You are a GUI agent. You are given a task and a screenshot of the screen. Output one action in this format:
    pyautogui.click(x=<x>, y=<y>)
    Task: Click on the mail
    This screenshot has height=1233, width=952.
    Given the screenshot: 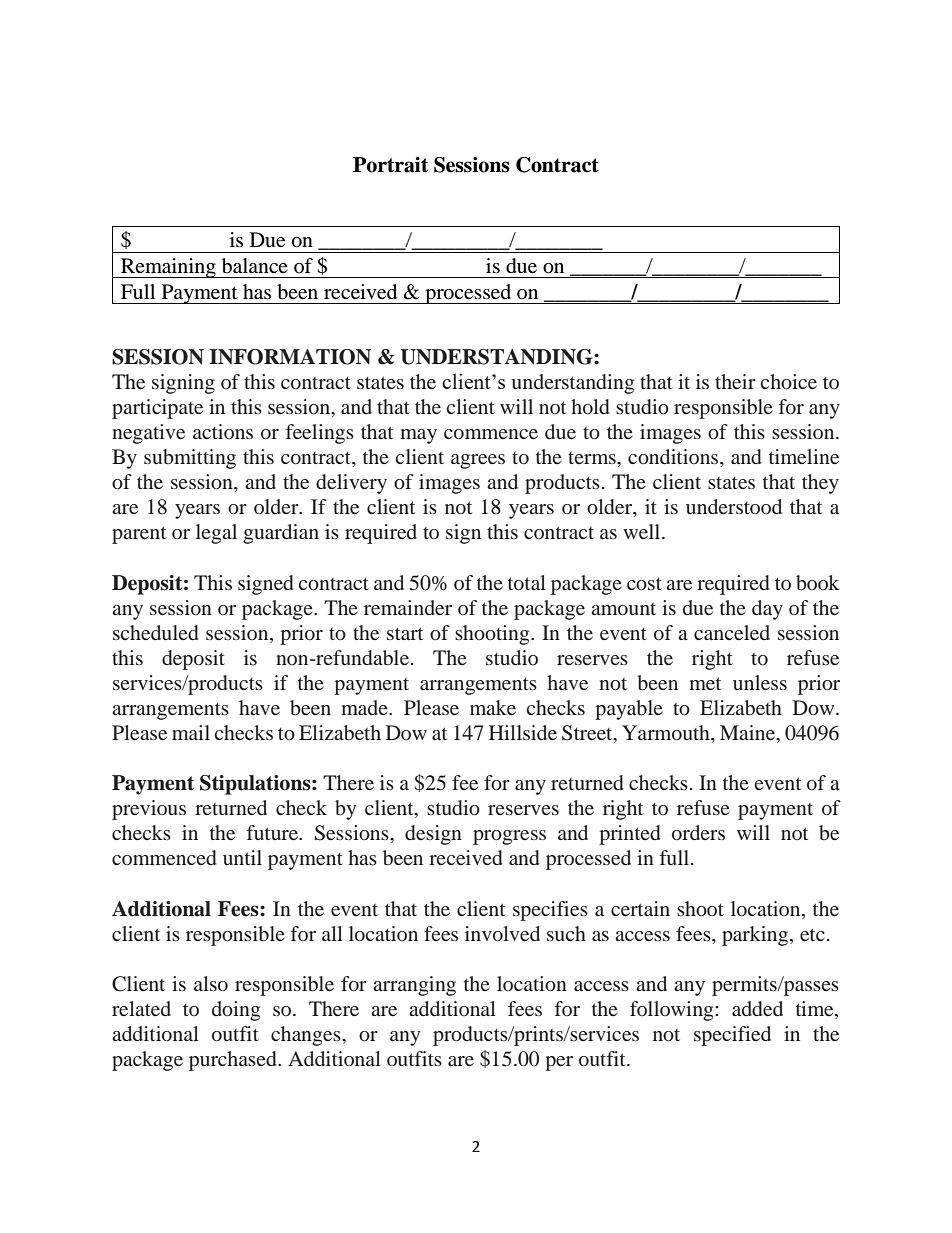 What is the action you would take?
    pyautogui.click(x=191, y=732)
